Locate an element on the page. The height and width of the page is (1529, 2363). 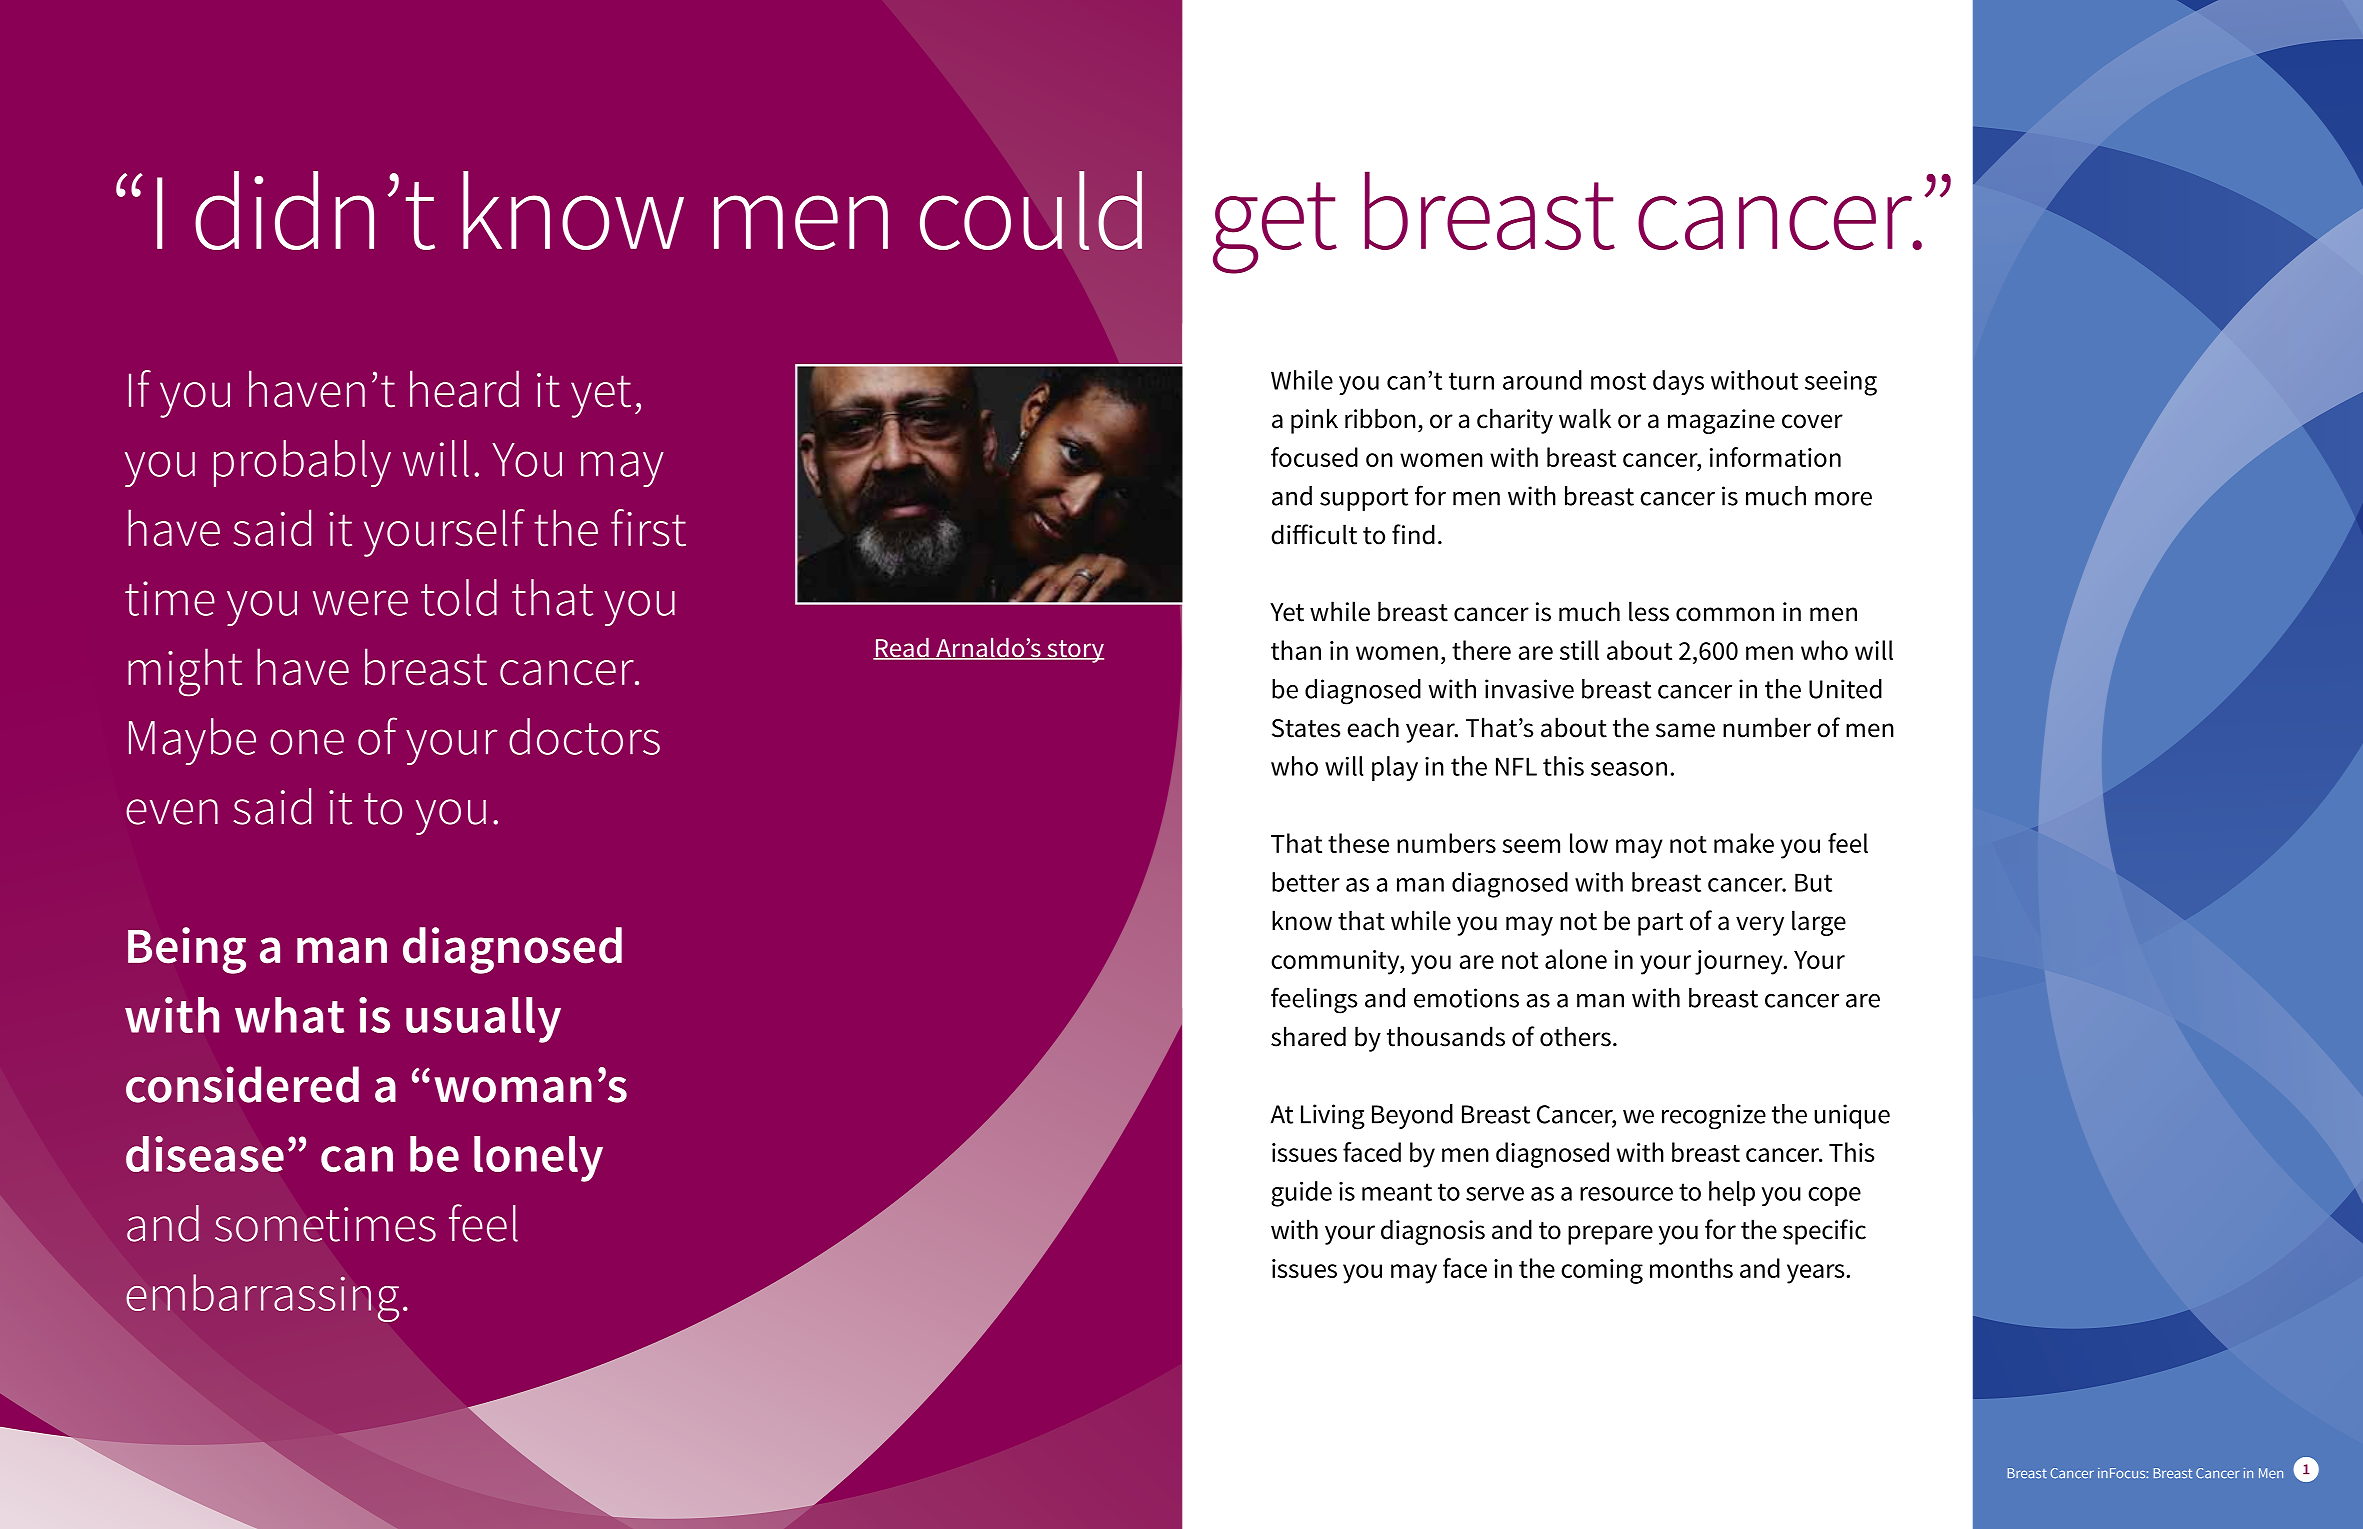
heard is located at coordinates (464, 389).
